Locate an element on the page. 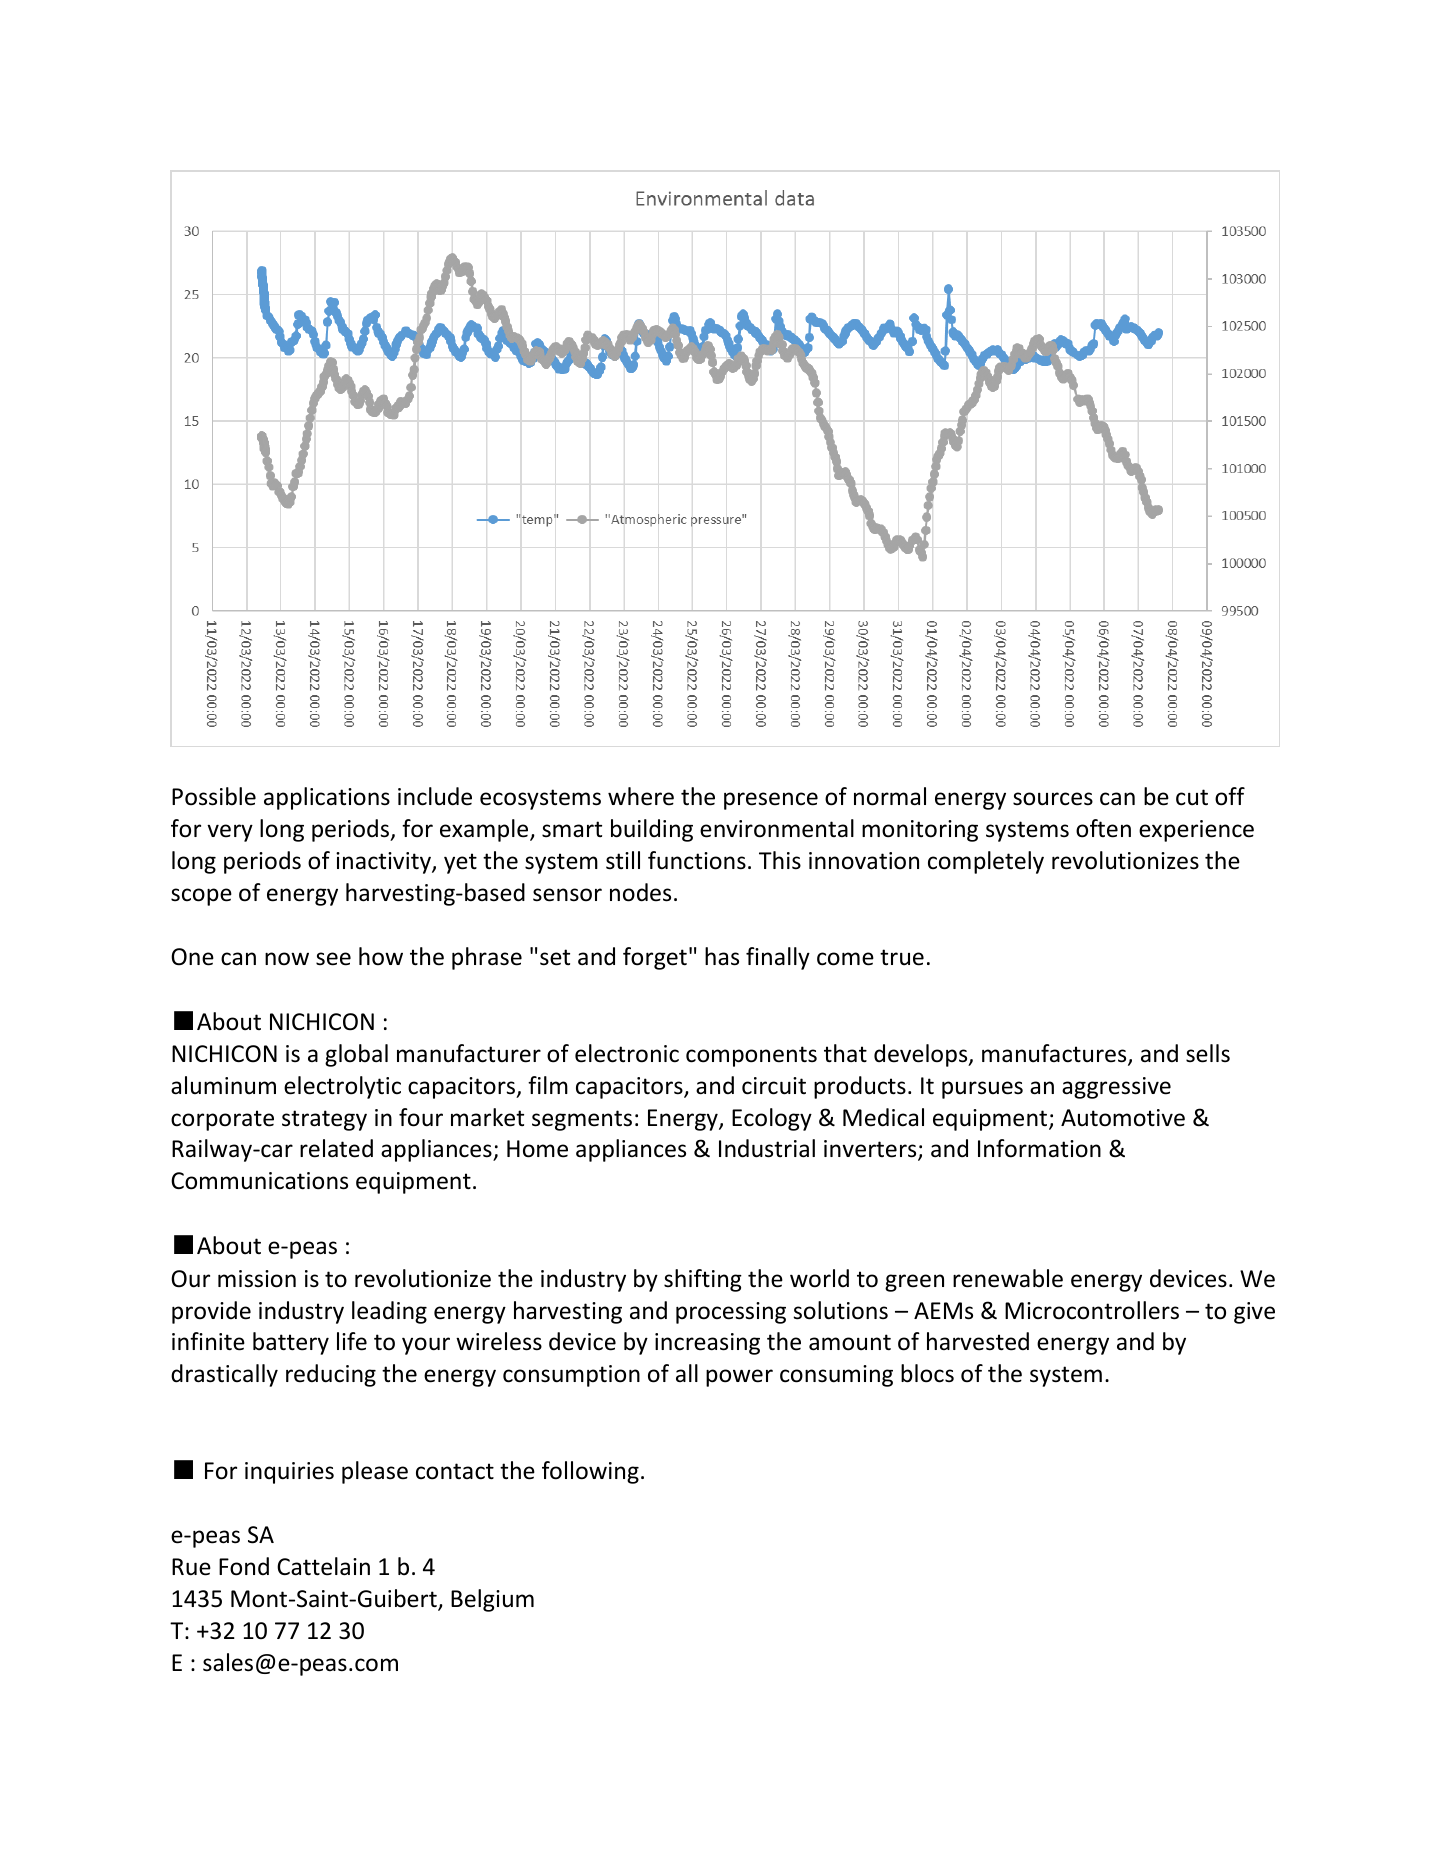  Fond is located at coordinates (244, 1566).
